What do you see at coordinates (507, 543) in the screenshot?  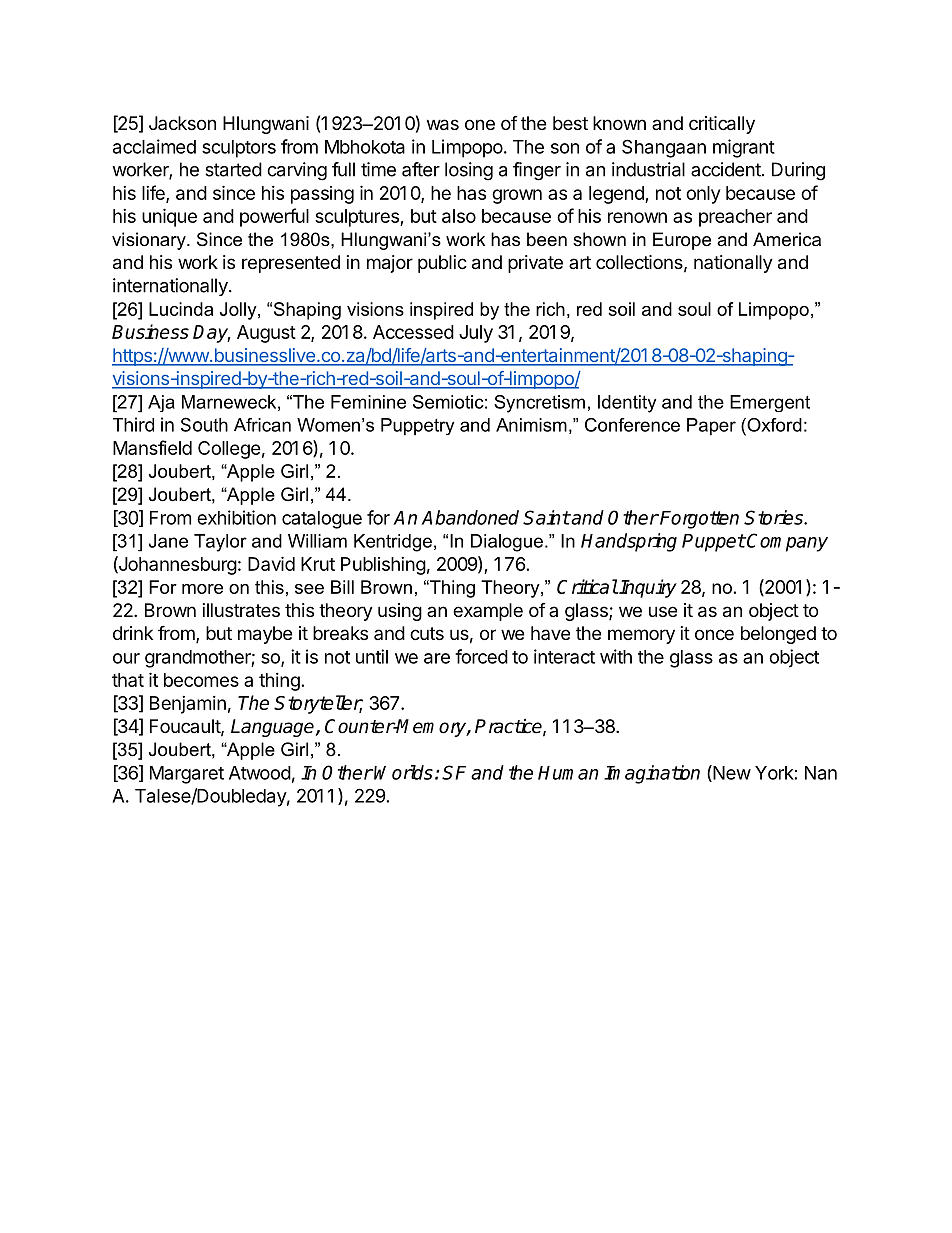 I see `Dialogue` at bounding box center [507, 543].
